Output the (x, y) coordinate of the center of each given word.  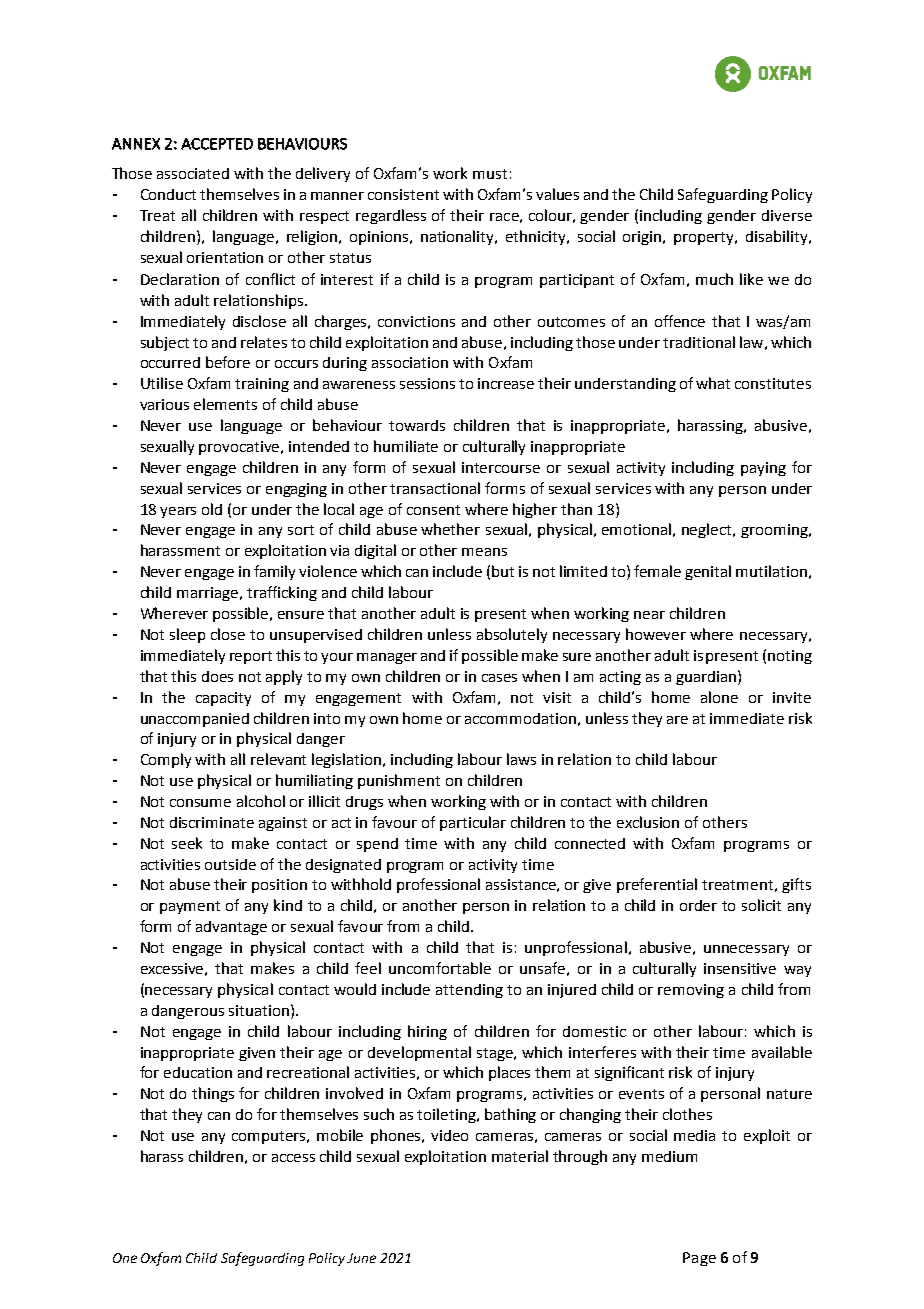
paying (763, 469)
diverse (787, 215)
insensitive (740, 968)
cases (499, 678)
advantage (231, 928)
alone (719, 697)
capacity (223, 699)
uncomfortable (440, 968)
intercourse (501, 467)
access (293, 1158)
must (490, 174)
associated (193, 173)
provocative (241, 448)
